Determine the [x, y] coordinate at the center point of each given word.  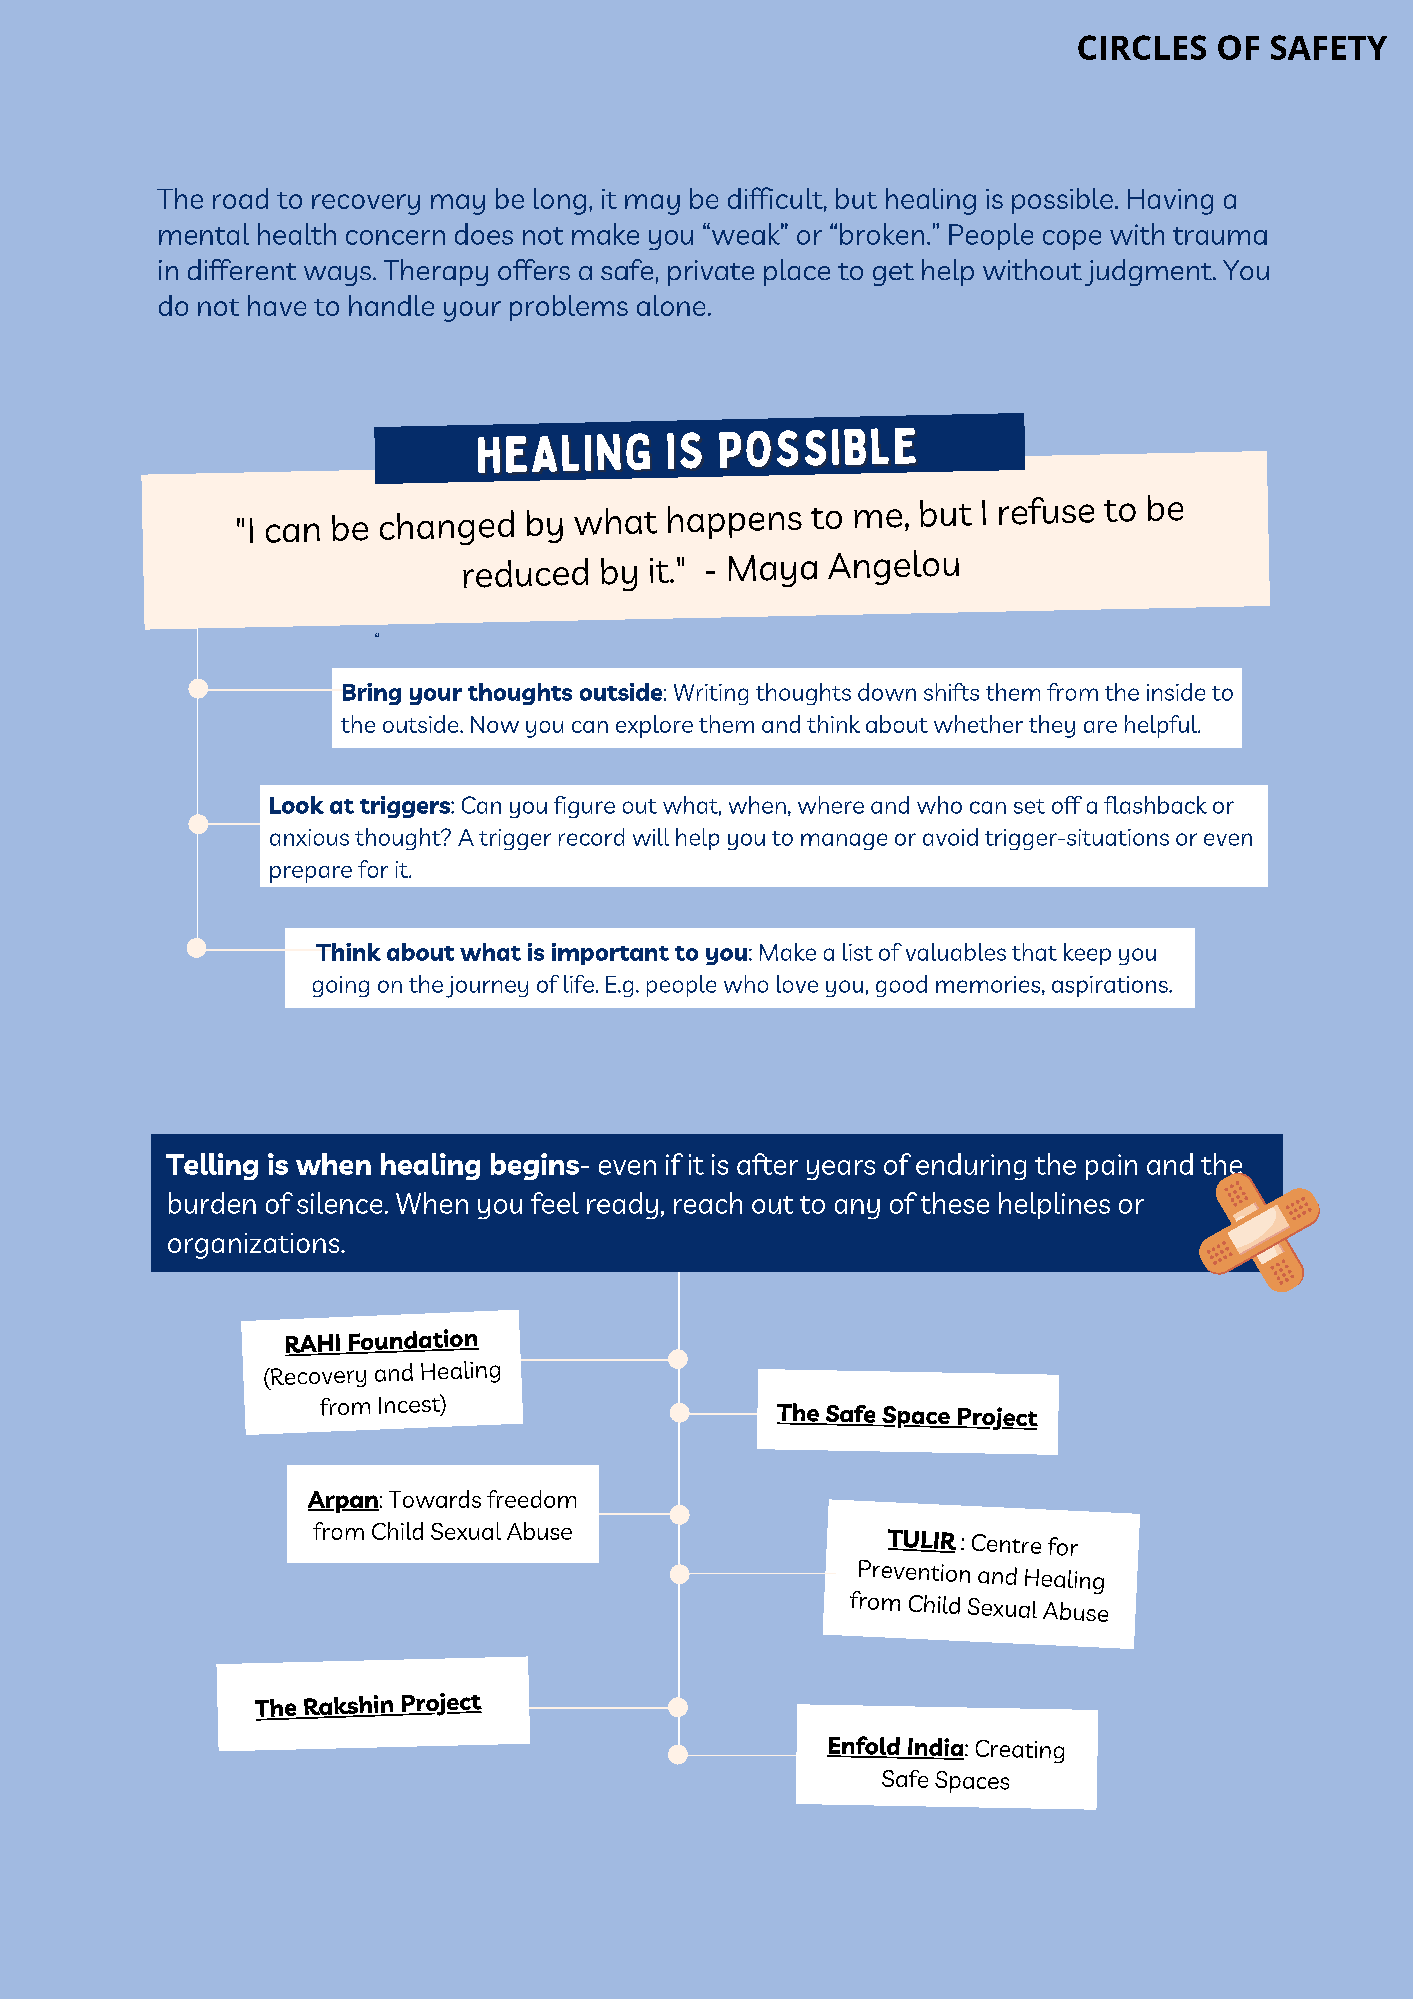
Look [297, 805]
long [560, 201]
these [955, 1203]
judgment [1149, 272]
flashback [1155, 805]
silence [339, 1203]
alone [671, 305]
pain [1111, 1167]
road [240, 198]
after [767, 1164]
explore [654, 726]
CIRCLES [1142, 47]
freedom [531, 1499]
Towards [435, 1499]
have [277, 305]
